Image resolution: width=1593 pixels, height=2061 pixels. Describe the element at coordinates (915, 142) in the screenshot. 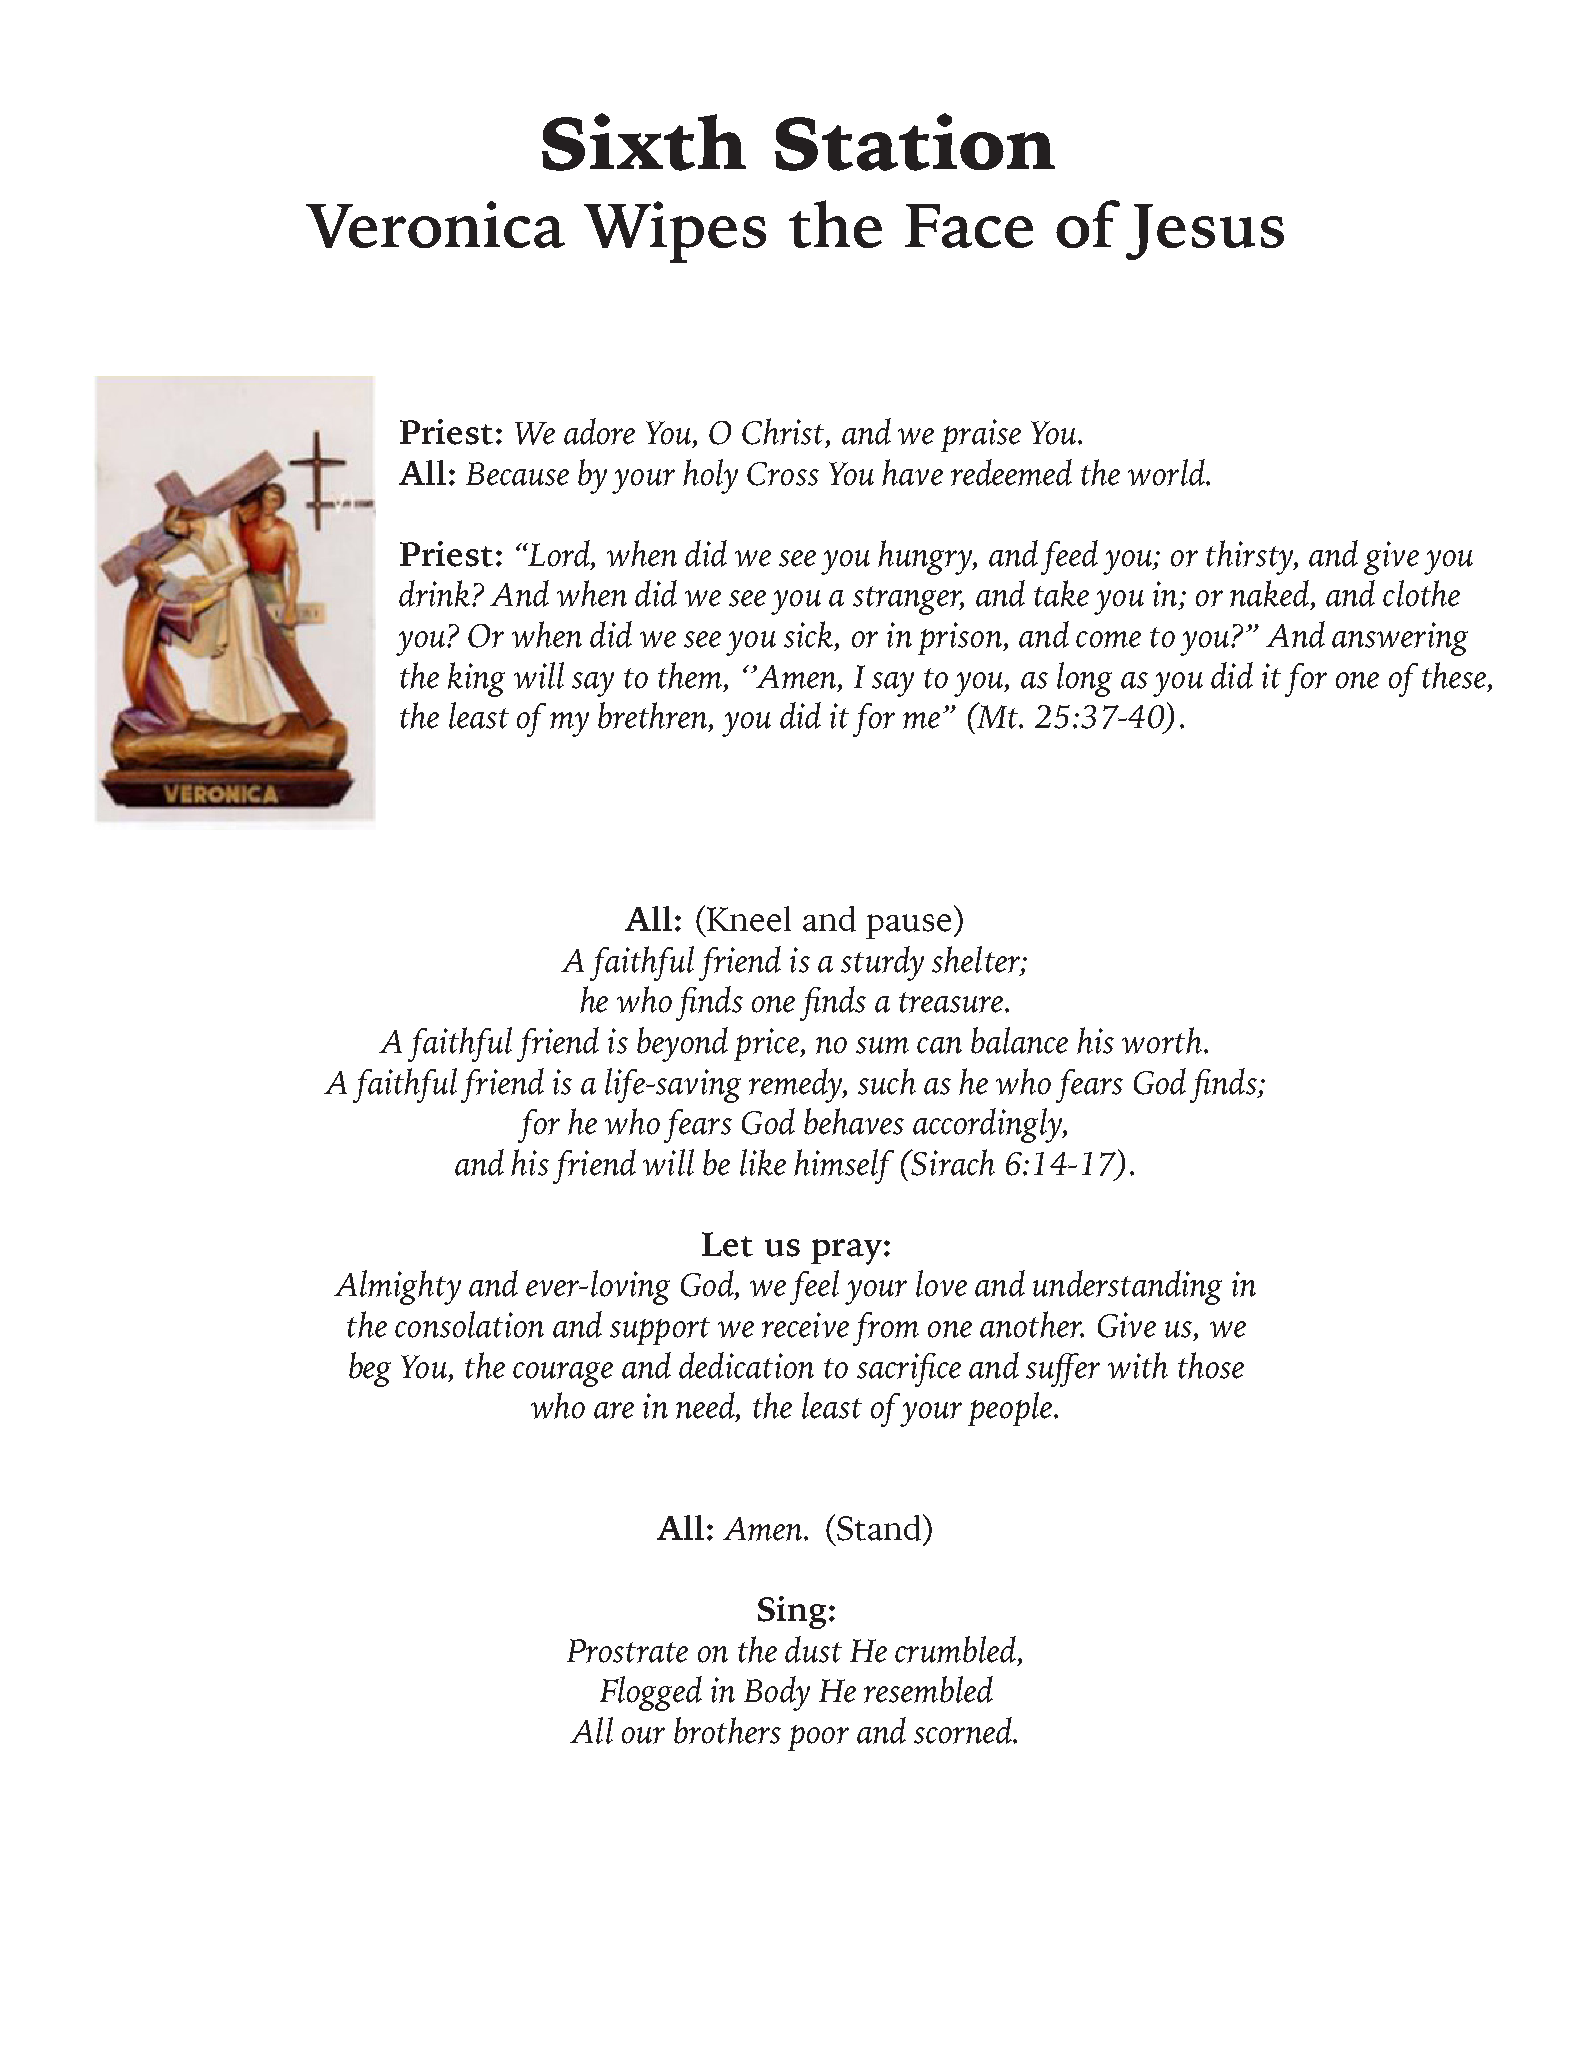

I see `Station` at that location.
